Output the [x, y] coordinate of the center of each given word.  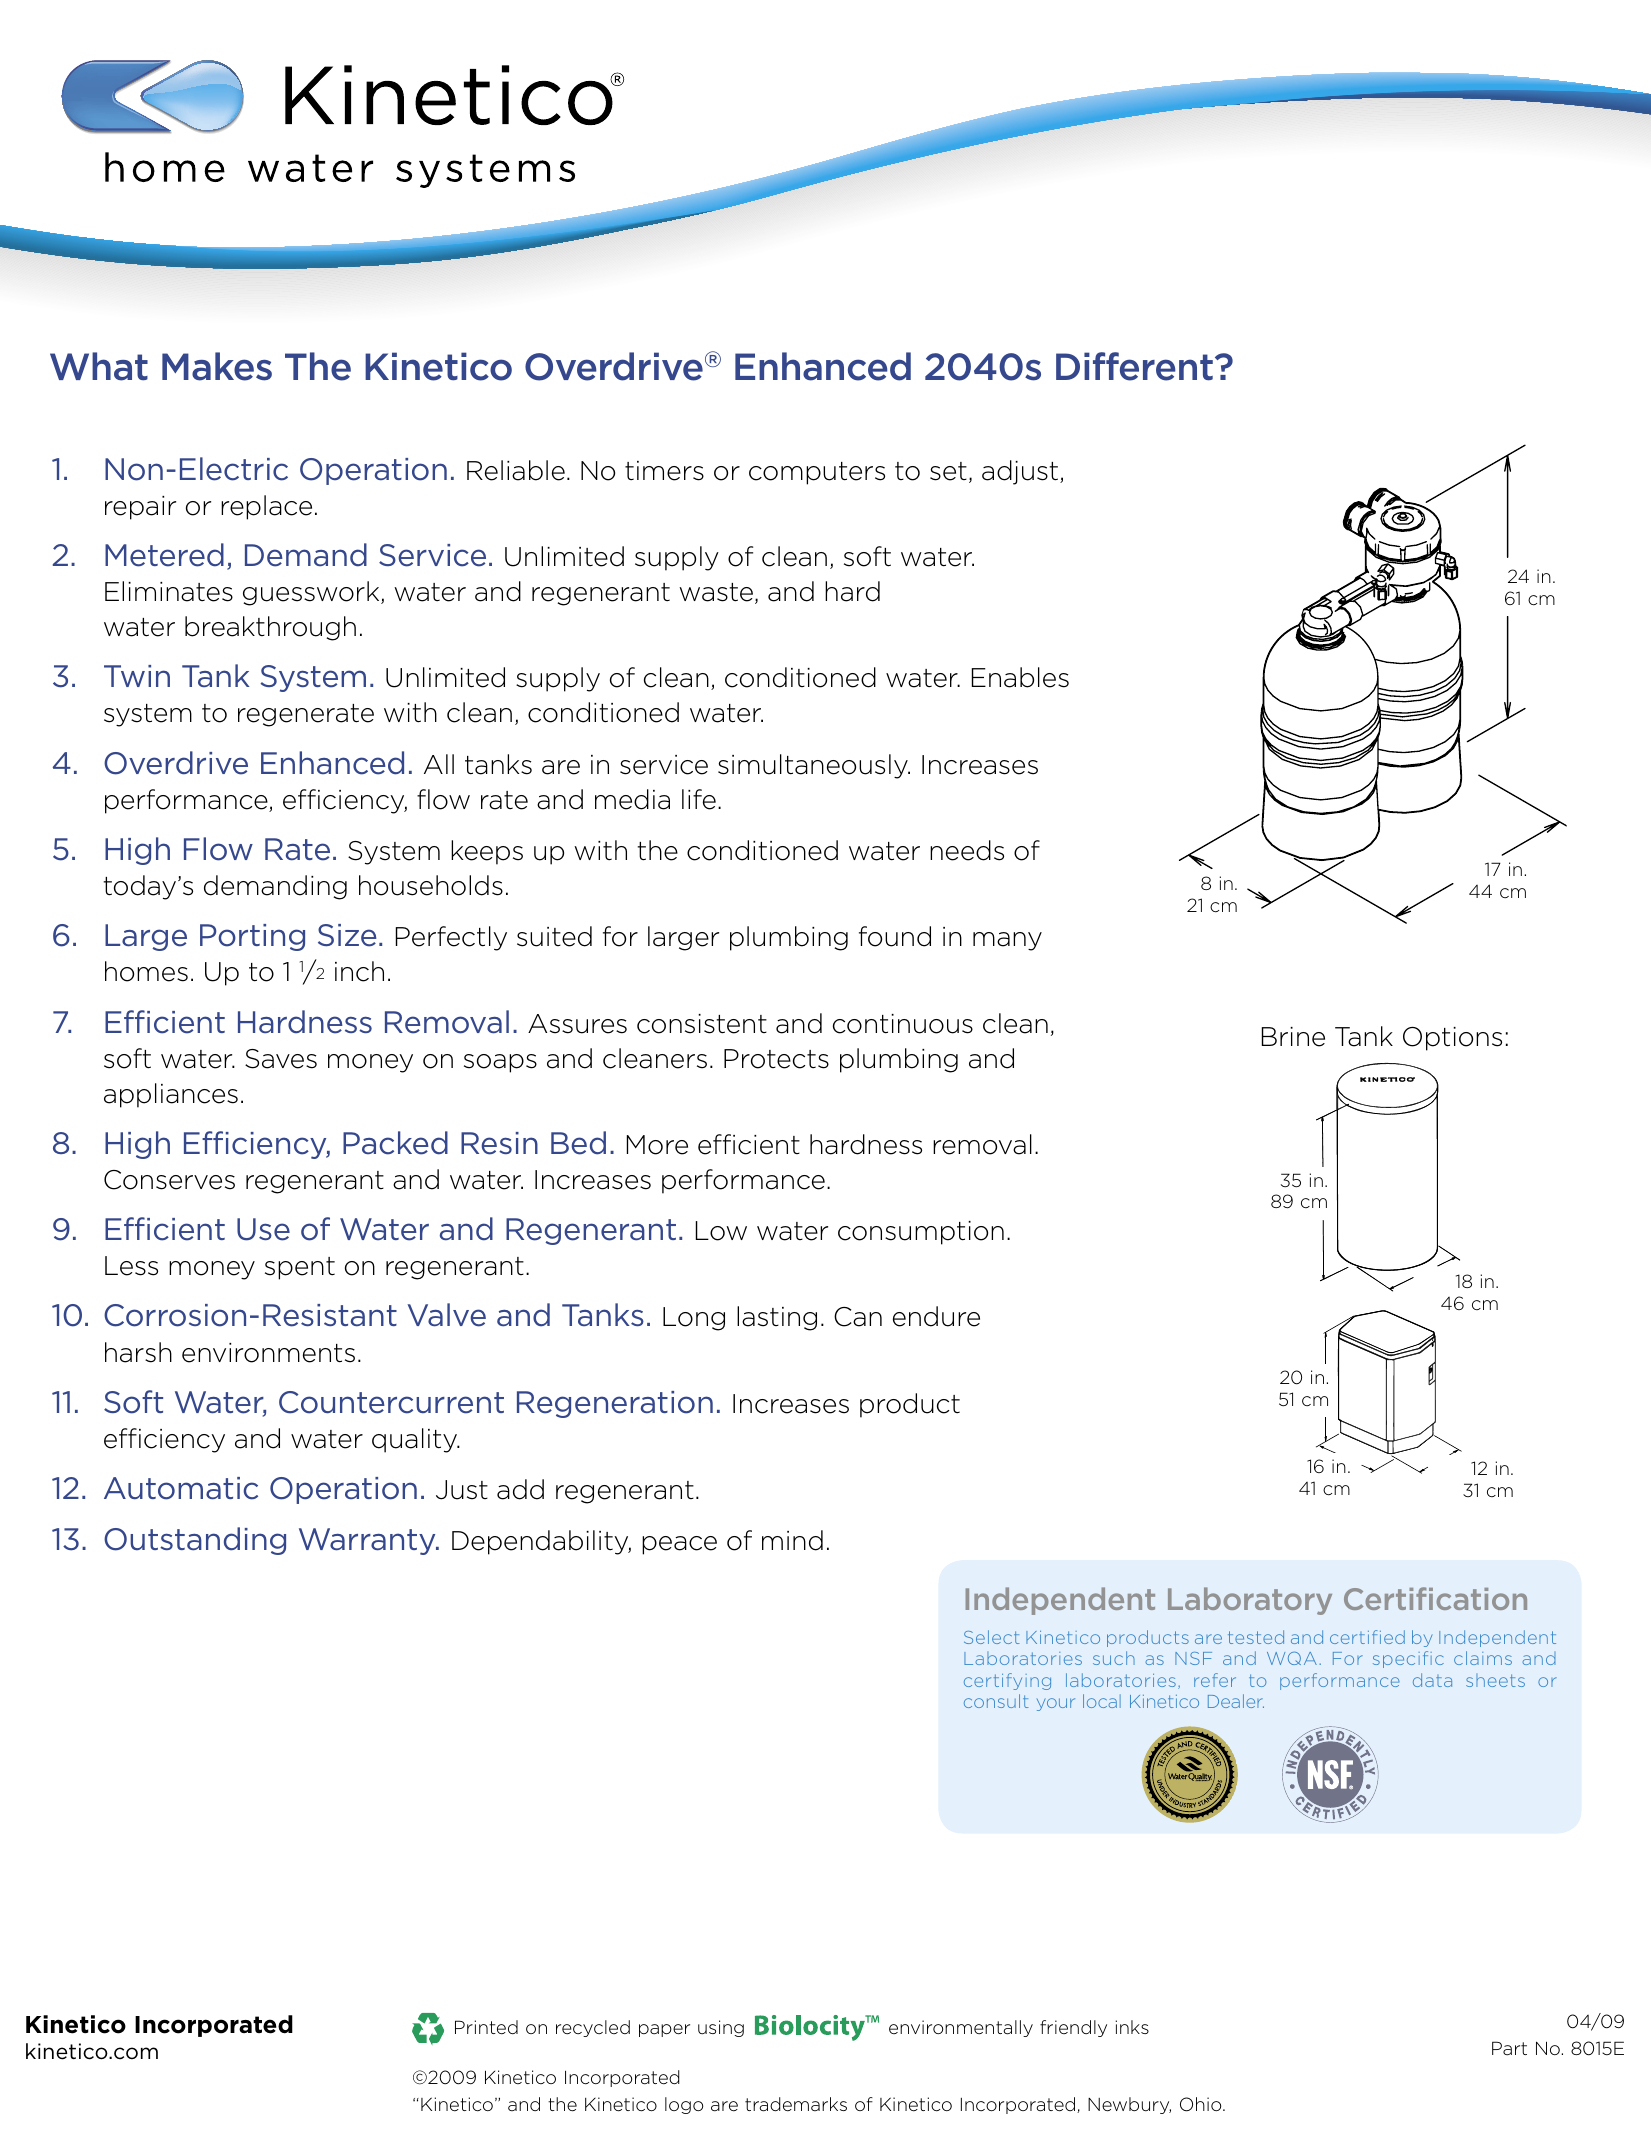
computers [817, 473]
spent [300, 1268]
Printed [486, 2027]
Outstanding [195, 1541]
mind [792, 1540]
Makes [217, 366]
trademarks [796, 2104]
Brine [1293, 1037]
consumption [921, 1233]
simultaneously [814, 766]
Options [1452, 1039]
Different [1134, 366]
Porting [252, 937]
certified [1367, 1637]
